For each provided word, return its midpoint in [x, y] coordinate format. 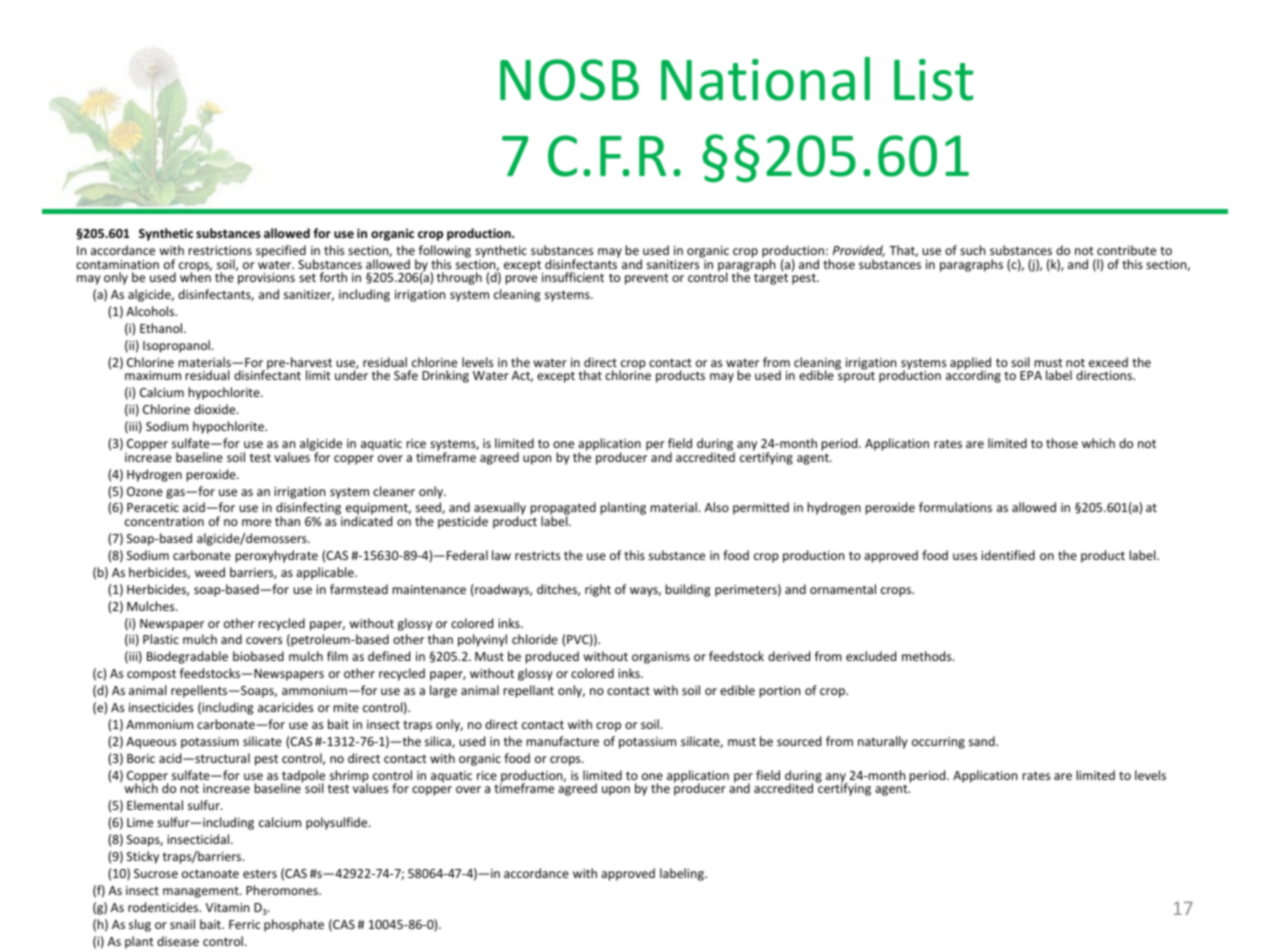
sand [983, 741]
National [765, 79]
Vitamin [227, 907]
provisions [266, 279]
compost [151, 675]
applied [970, 364]
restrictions [220, 250]
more [256, 522]
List [933, 80]
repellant [529, 691]
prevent [647, 279]
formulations [955, 507]
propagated [563, 510]
